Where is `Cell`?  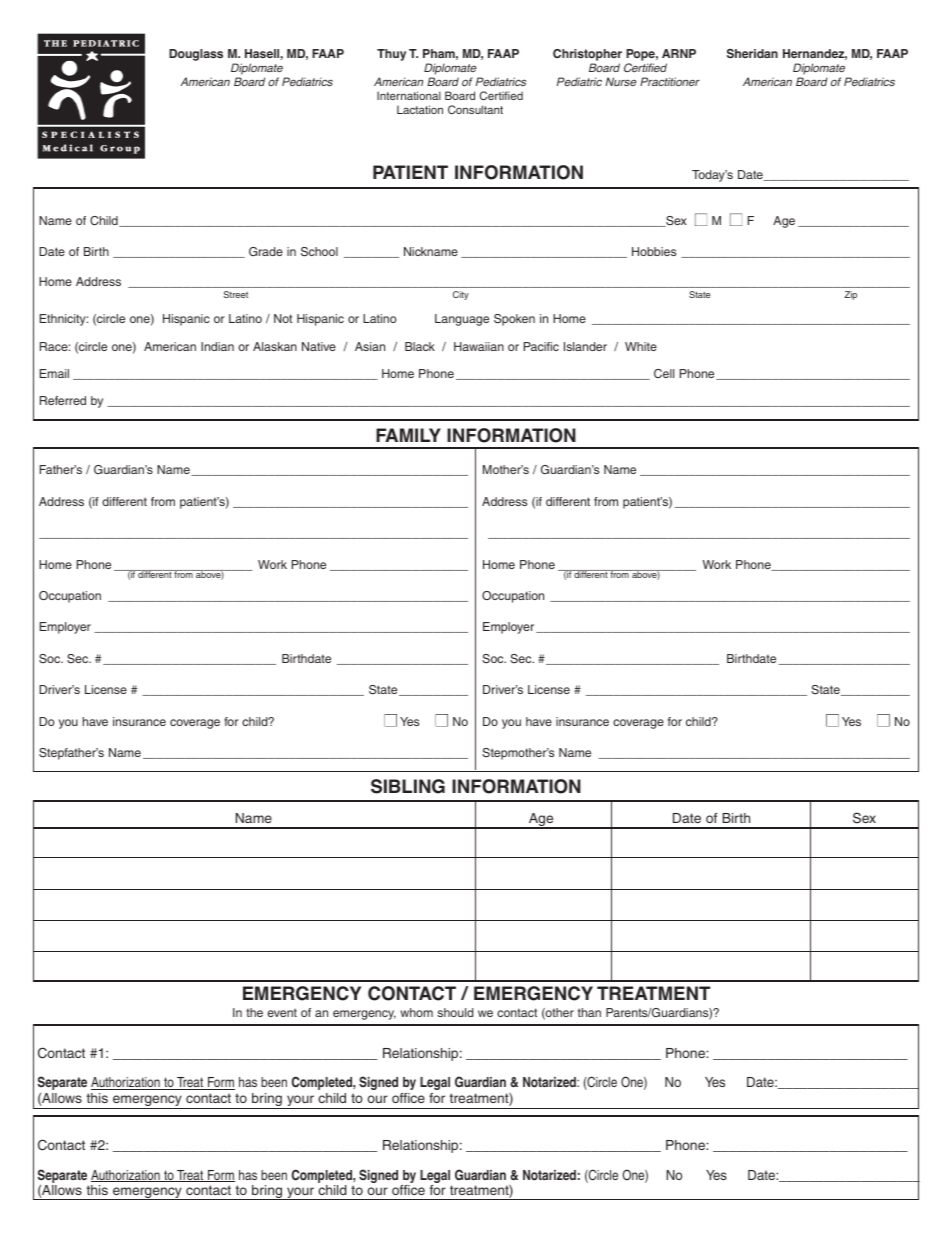 Cell is located at coordinates (664, 373).
